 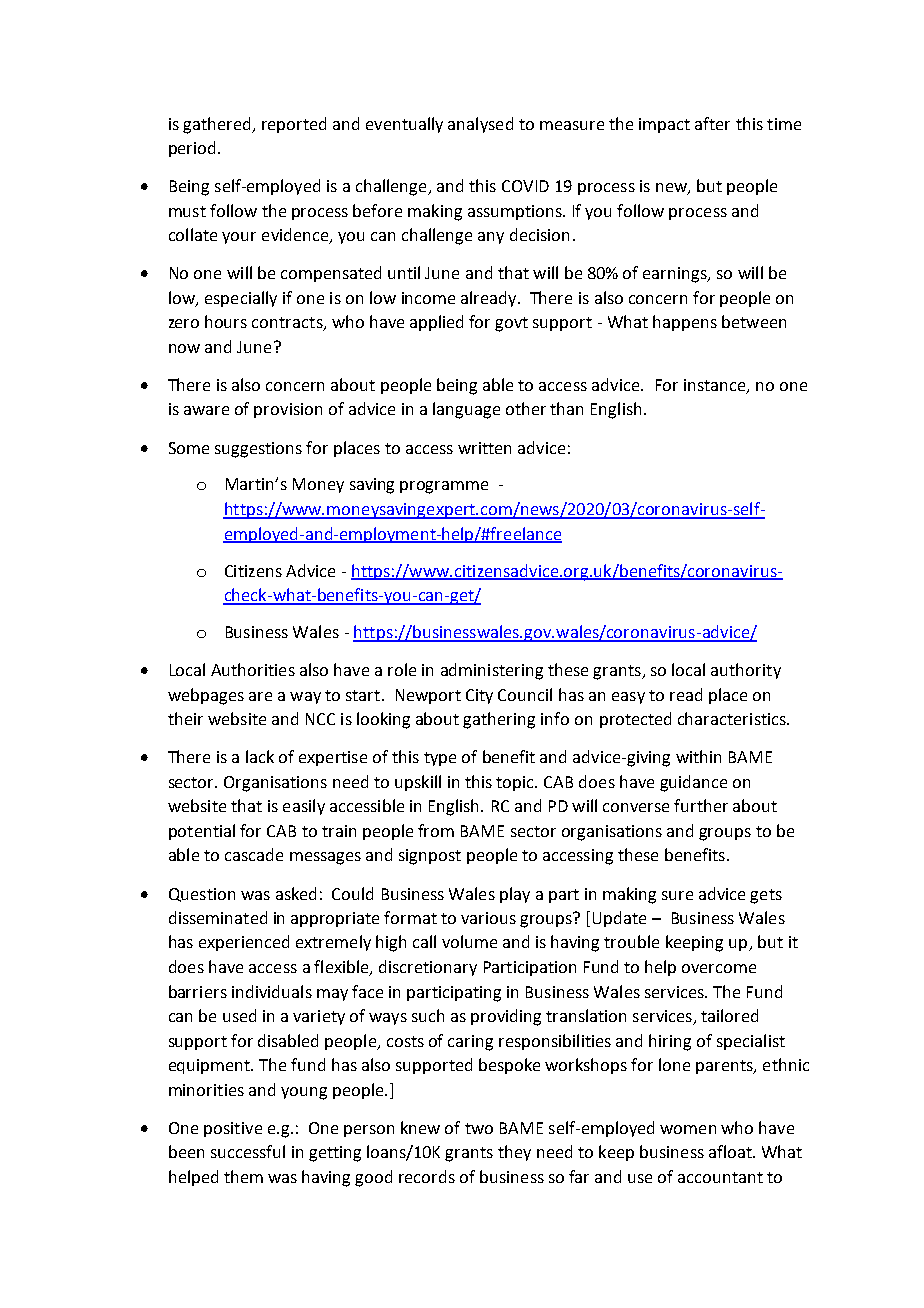 I want to click on further, so click(x=701, y=805).
